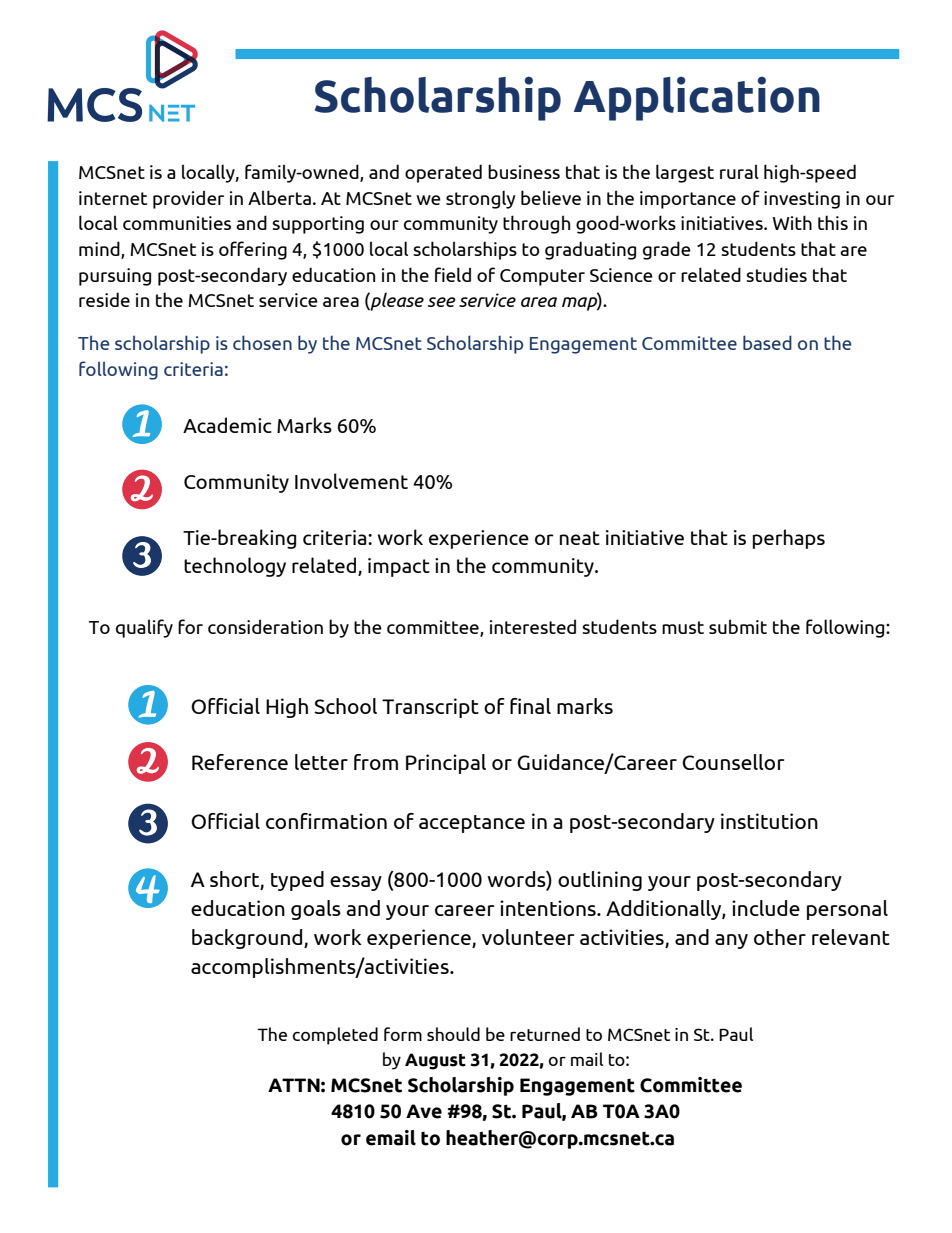  What do you see at coordinates (533, 626) in the document?
I see `interested` at bounding box center [533, 626].
